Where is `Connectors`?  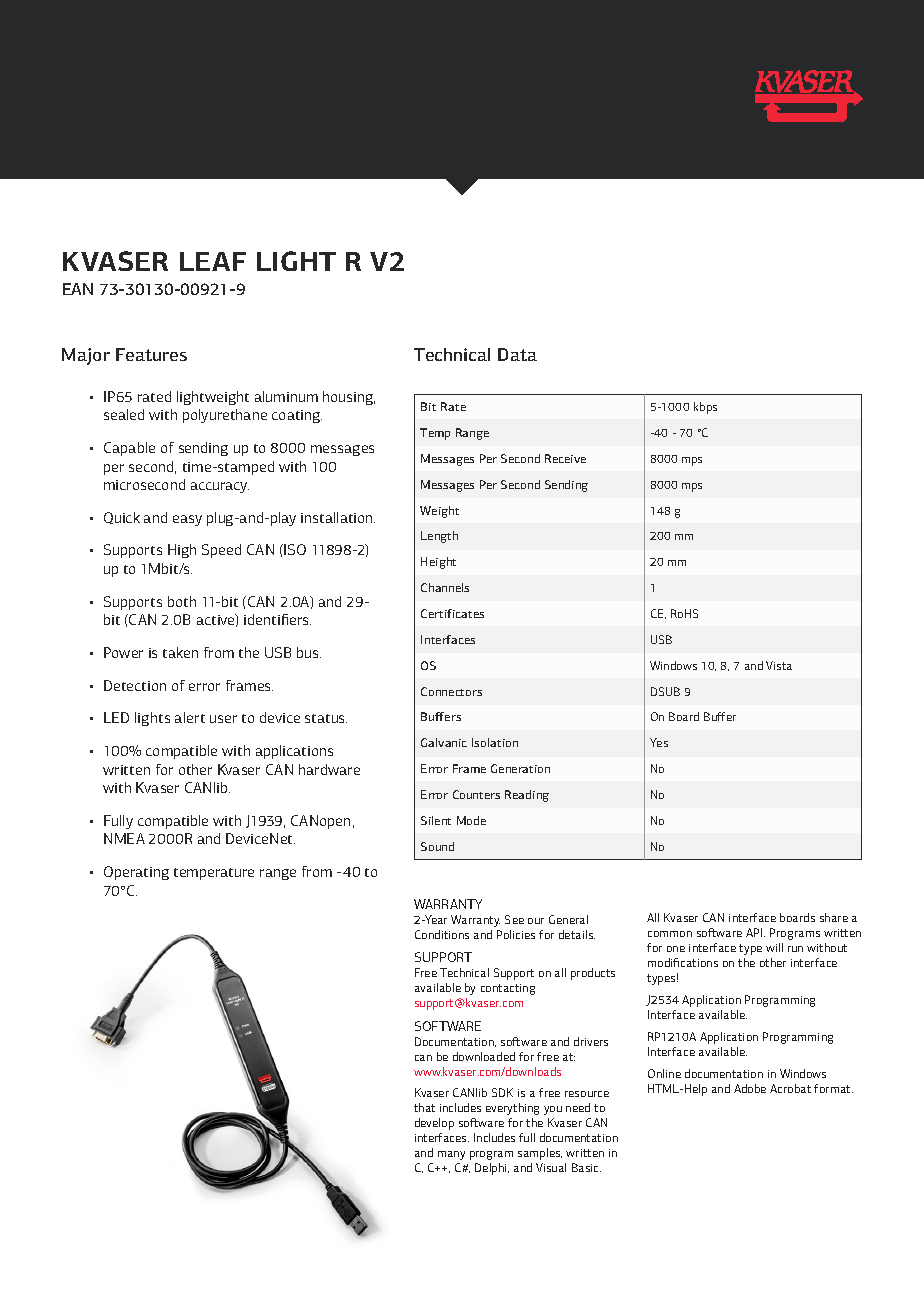
Connectors is located at coordinates (451, 691).
